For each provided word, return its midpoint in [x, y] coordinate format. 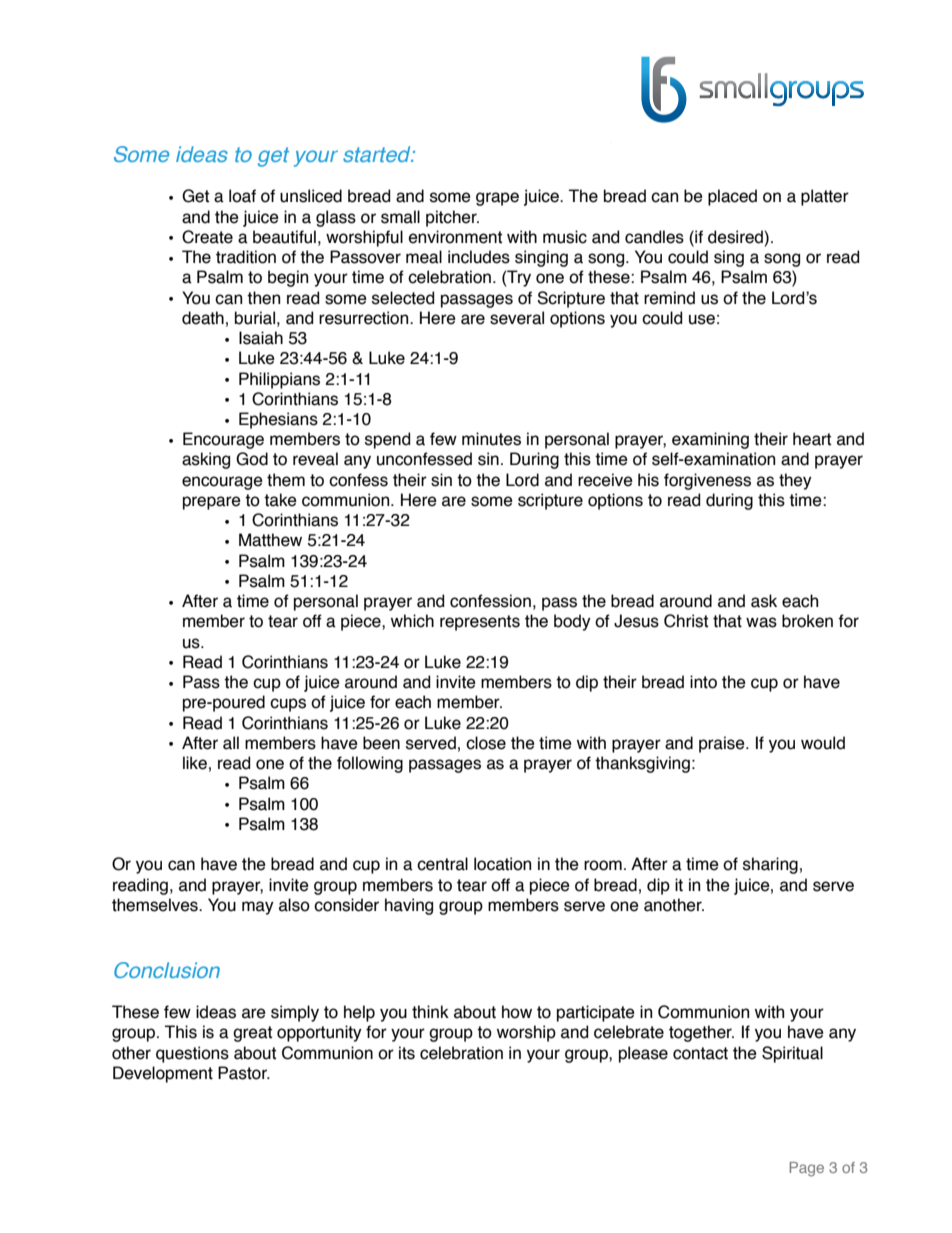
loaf [242, 196]
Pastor [243, 1073]
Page [806, 1169]
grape [497, 199]
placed [732, 197]
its [407, 1053]
